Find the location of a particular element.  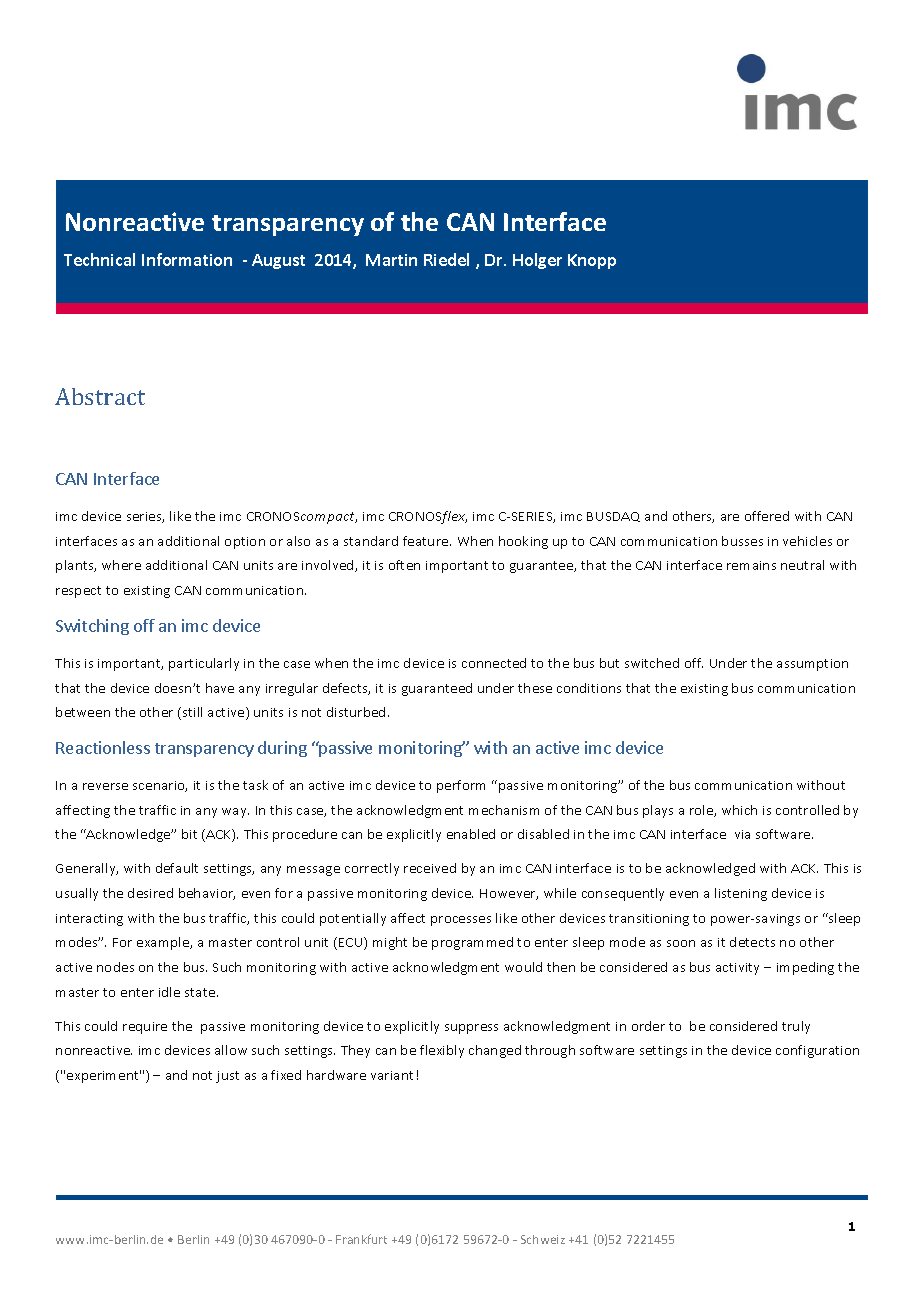

idle is located at coordinates (169, 992).
